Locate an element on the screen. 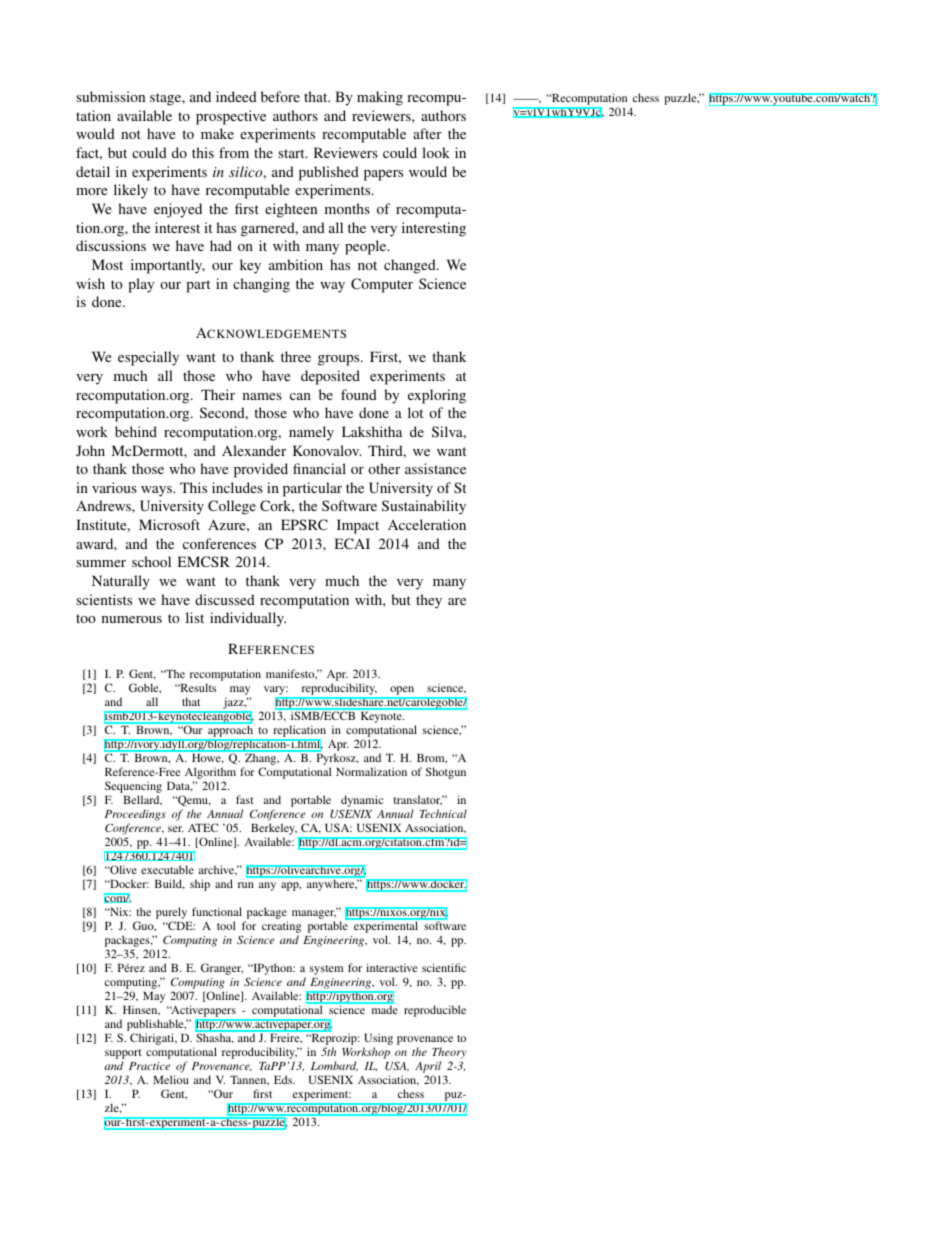 This screenshot has width=952, height=1233. submission is located at coordinates (110, 96).
